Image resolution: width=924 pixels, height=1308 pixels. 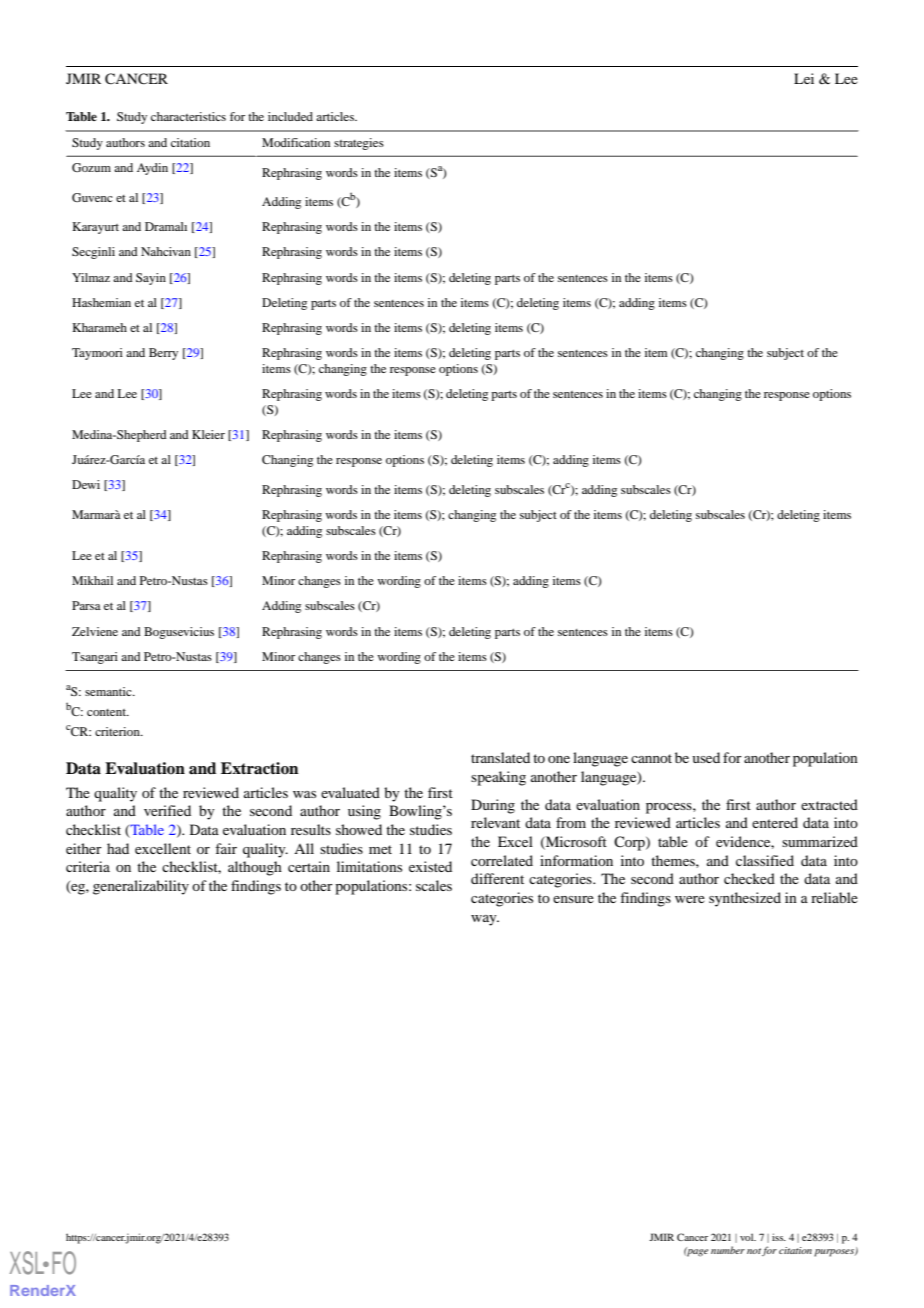 I want to click on strategies, so click(x=359, y=144).
